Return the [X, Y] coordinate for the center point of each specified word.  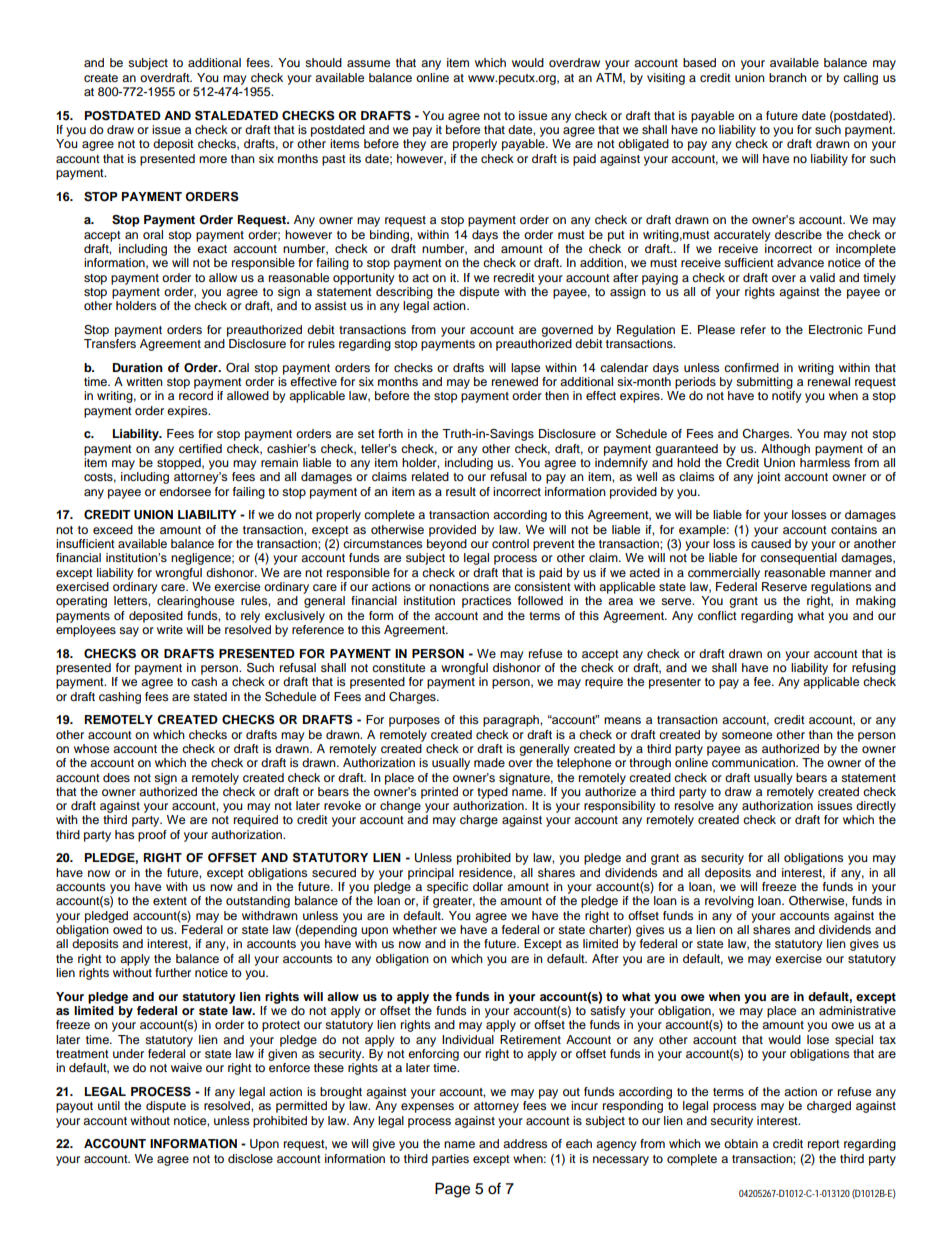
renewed [515, 381]
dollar [488, 886]
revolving [729, 902]
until [109, 1105]
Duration [138, 367]
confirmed [751, 367]
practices [486, 602]
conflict [717, 615]
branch [788, 77]
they [414, 145]
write [170, 629]
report [824, 1145]
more [213, 159]
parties [450, 1160]
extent [170, 901]
